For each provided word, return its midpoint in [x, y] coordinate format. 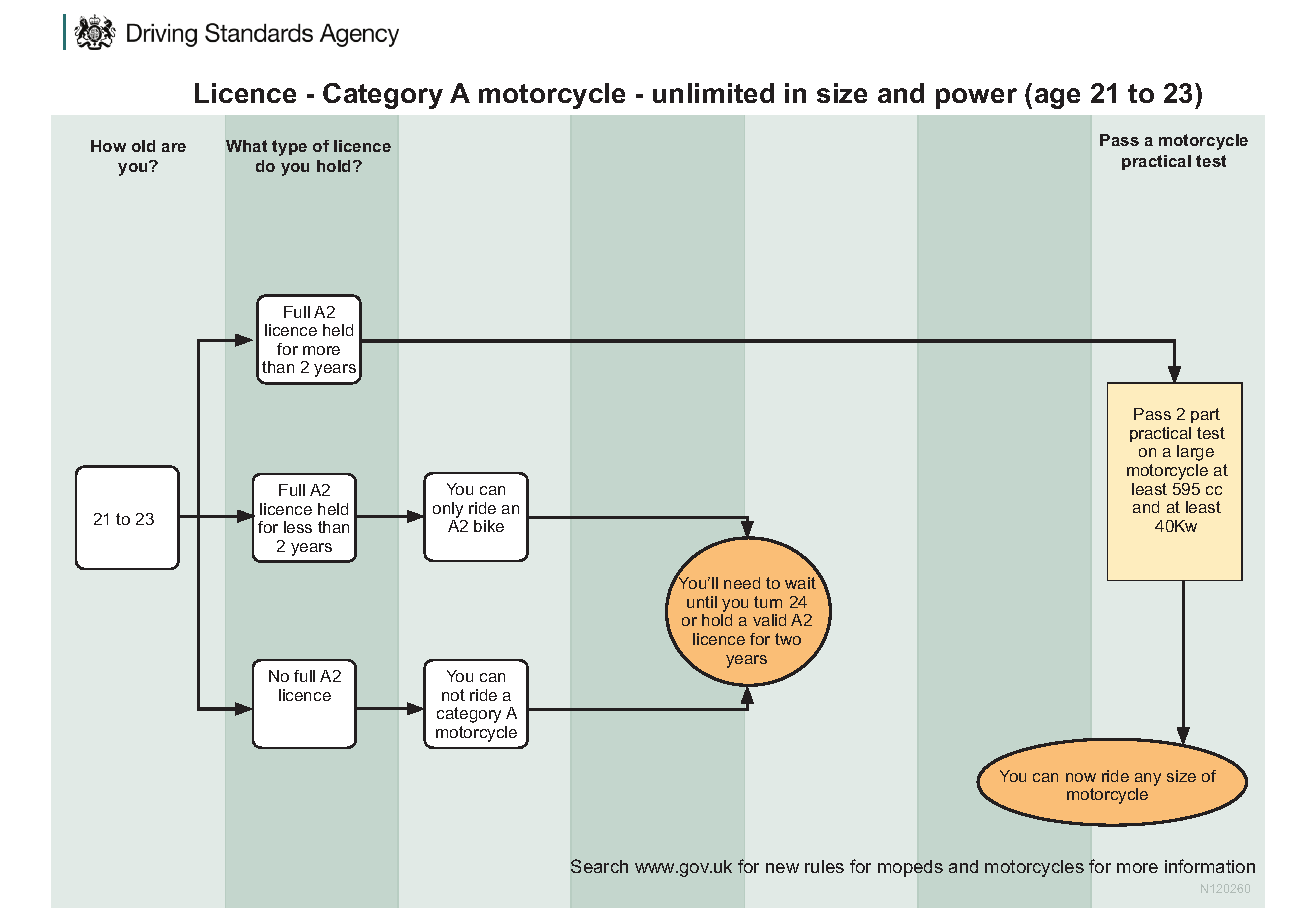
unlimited [713, 93]
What [246, 146]
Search [599, 866]
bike [489, 526]
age [1057, 98]
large [1195, 453]
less [298, 527]
